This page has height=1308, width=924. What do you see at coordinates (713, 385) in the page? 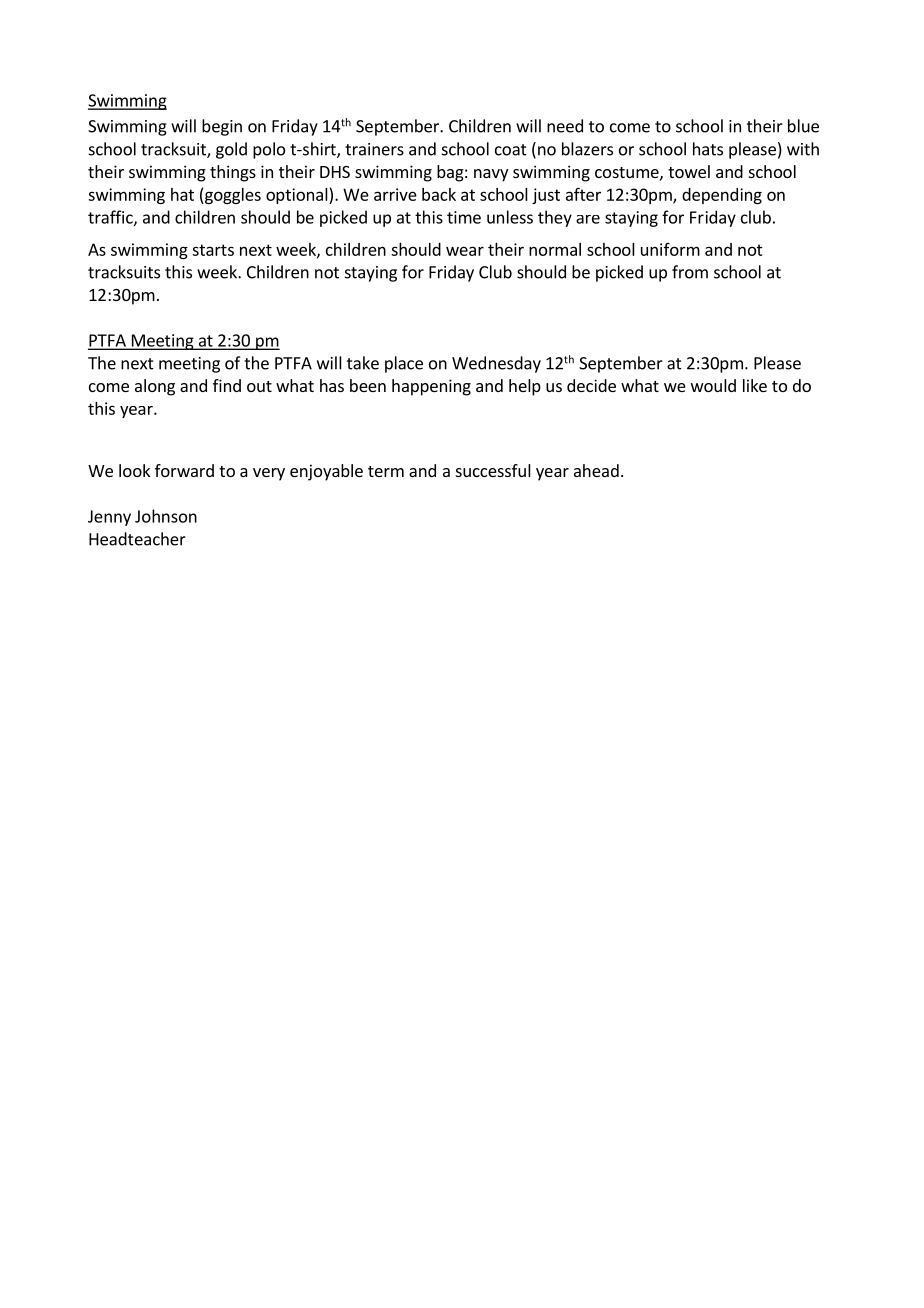
I see `would` at bounding box center [713, 385].
